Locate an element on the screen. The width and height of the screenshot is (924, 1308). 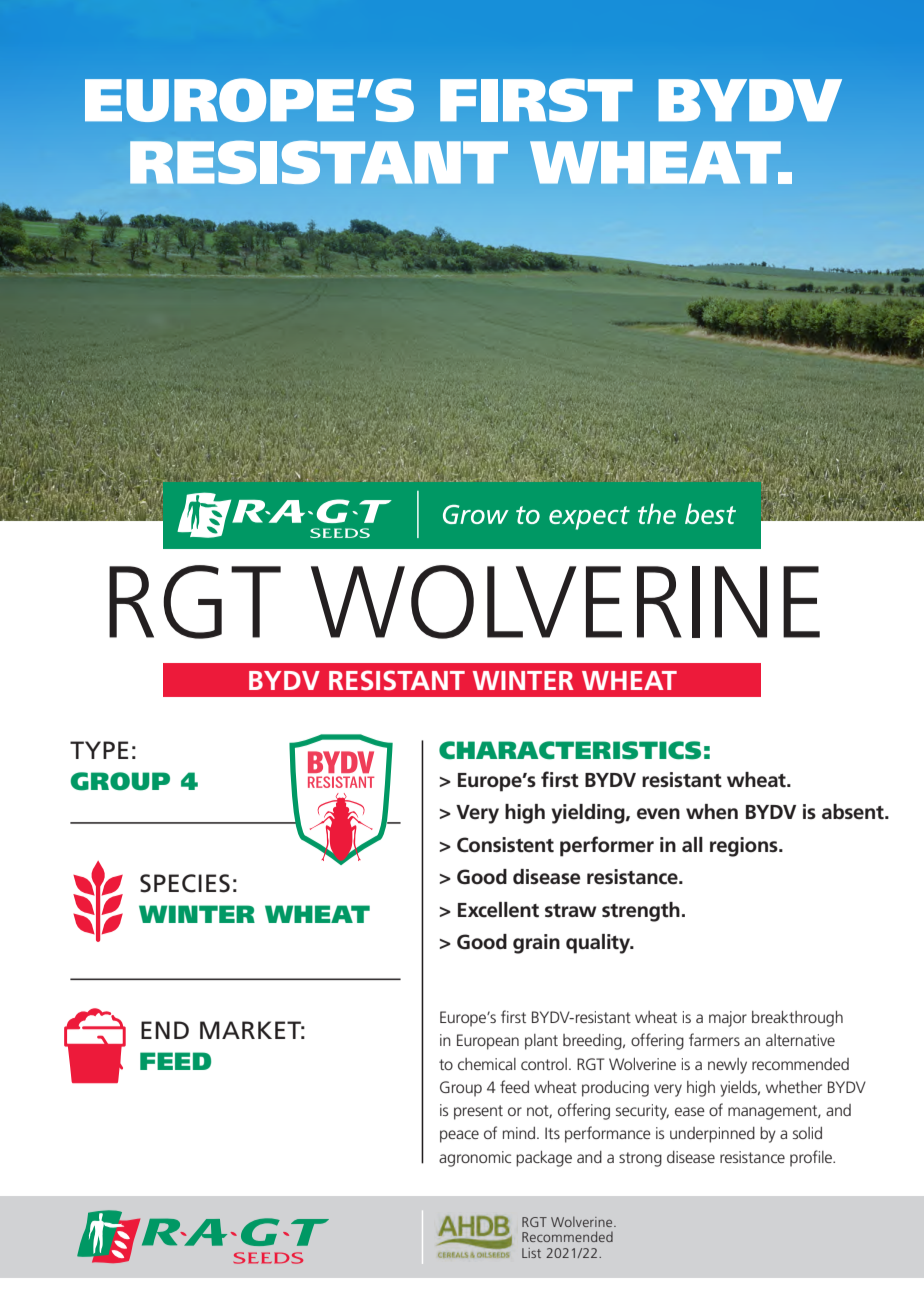
CHARACTERISTICS is located at coordinates (570, 750).
